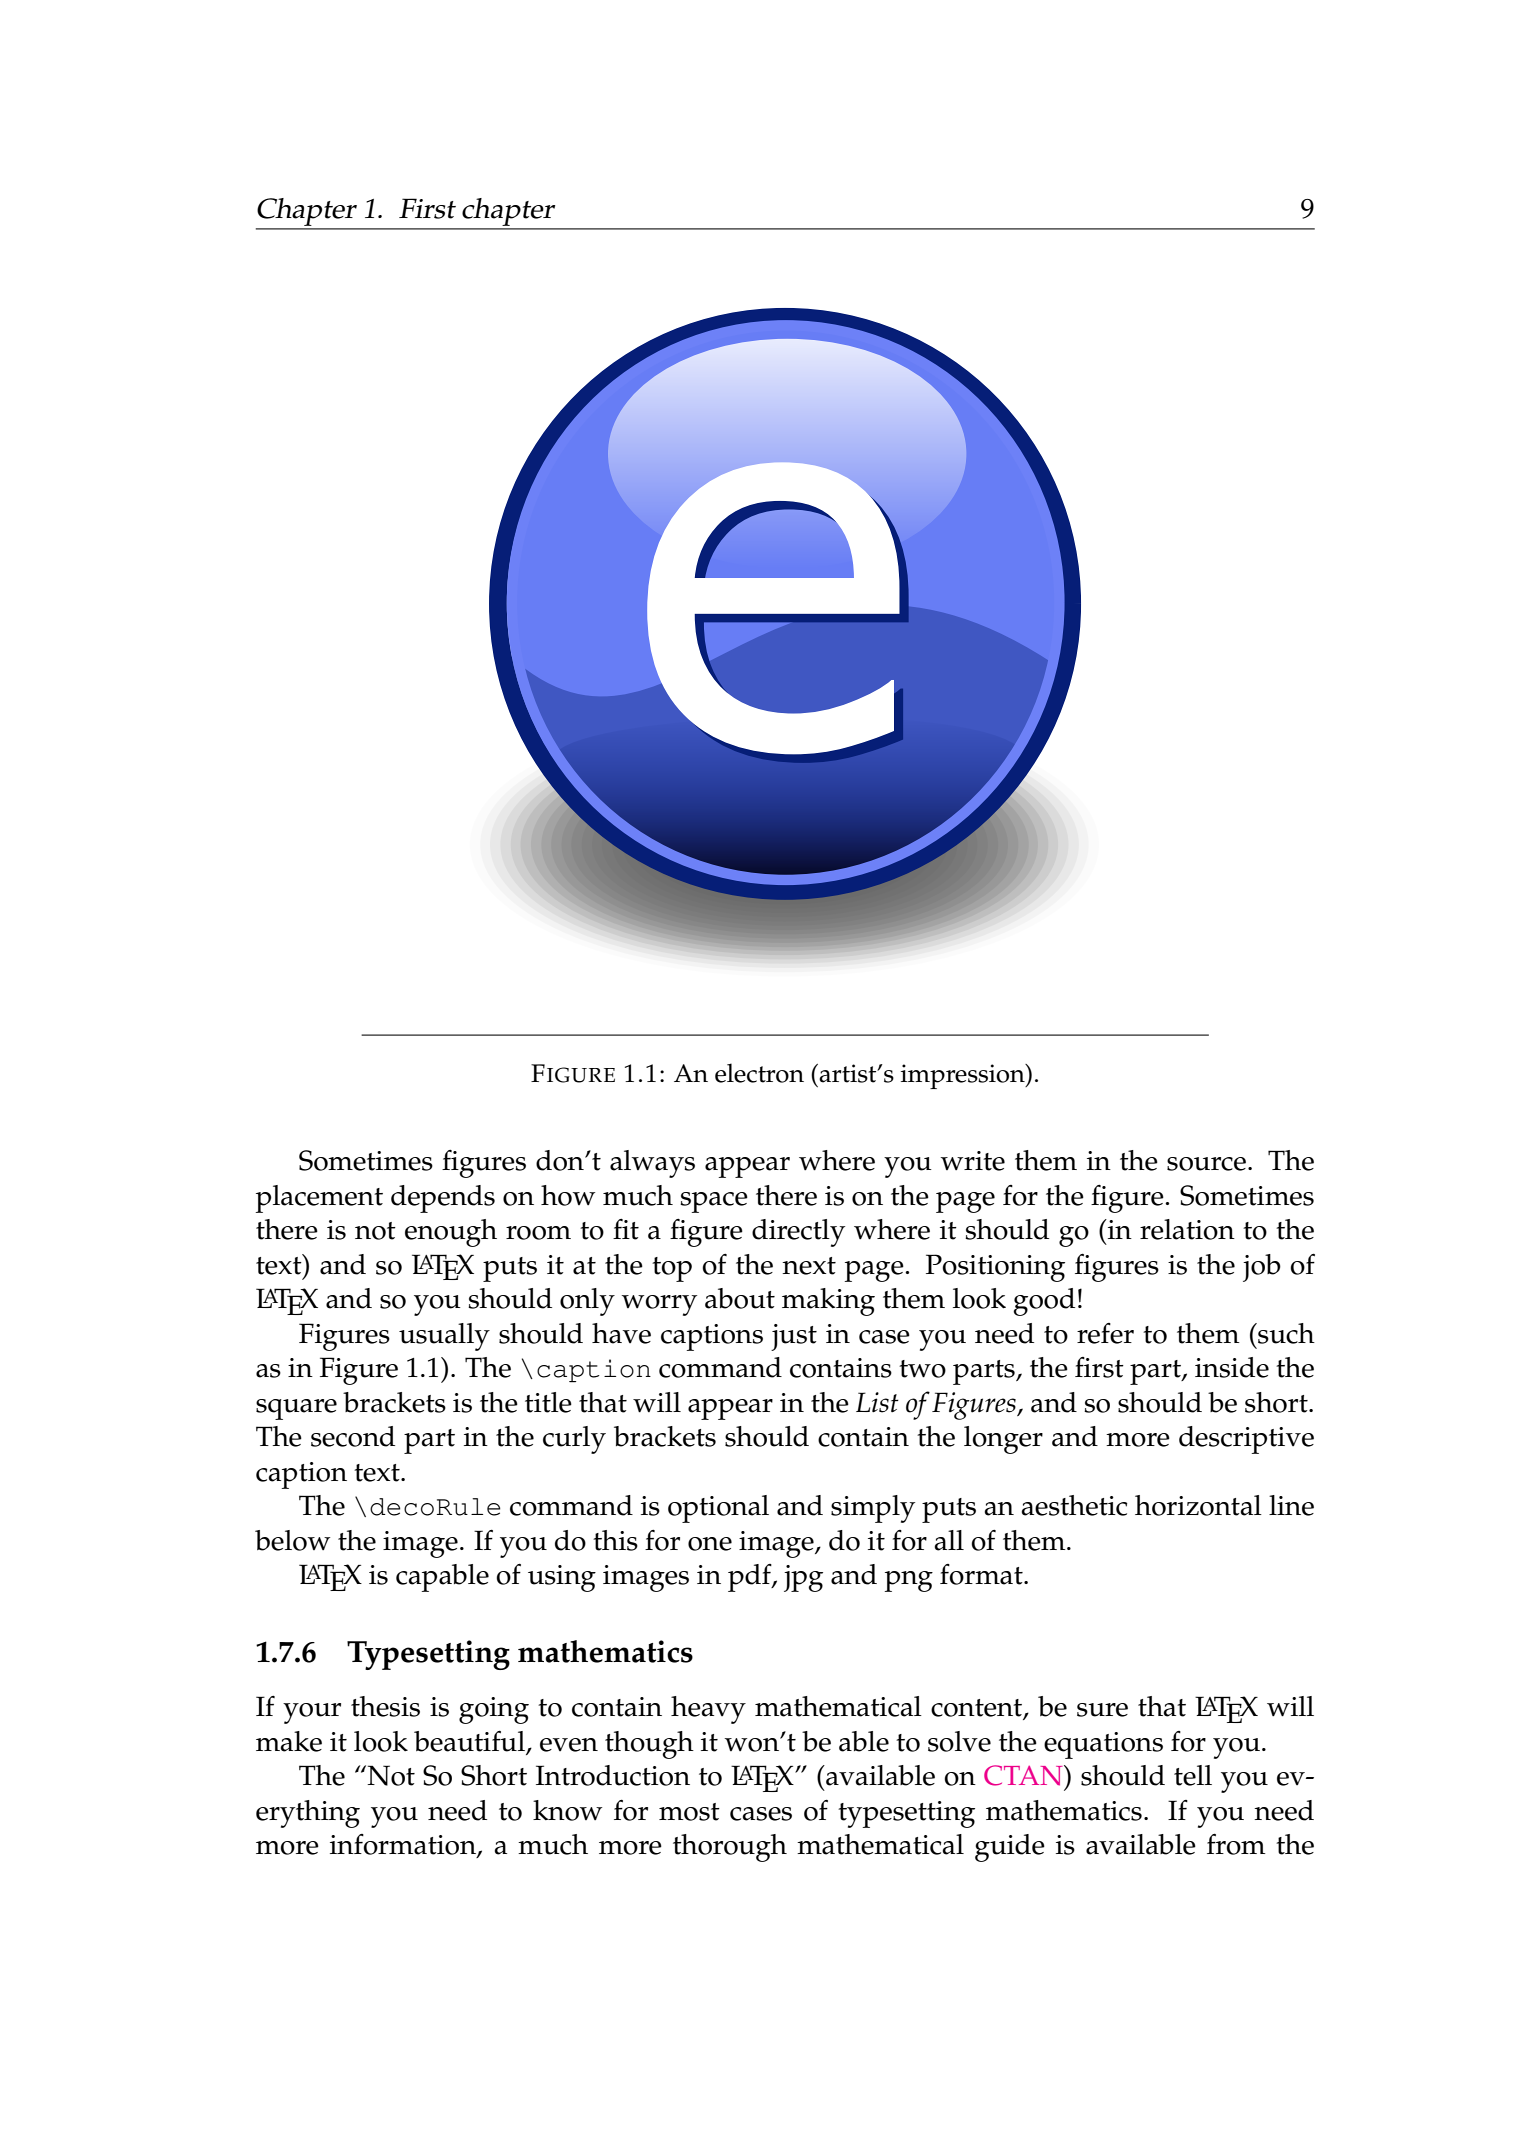 The image size is (1517, 2145). I want to click on jpg, so click(803, 1578).
